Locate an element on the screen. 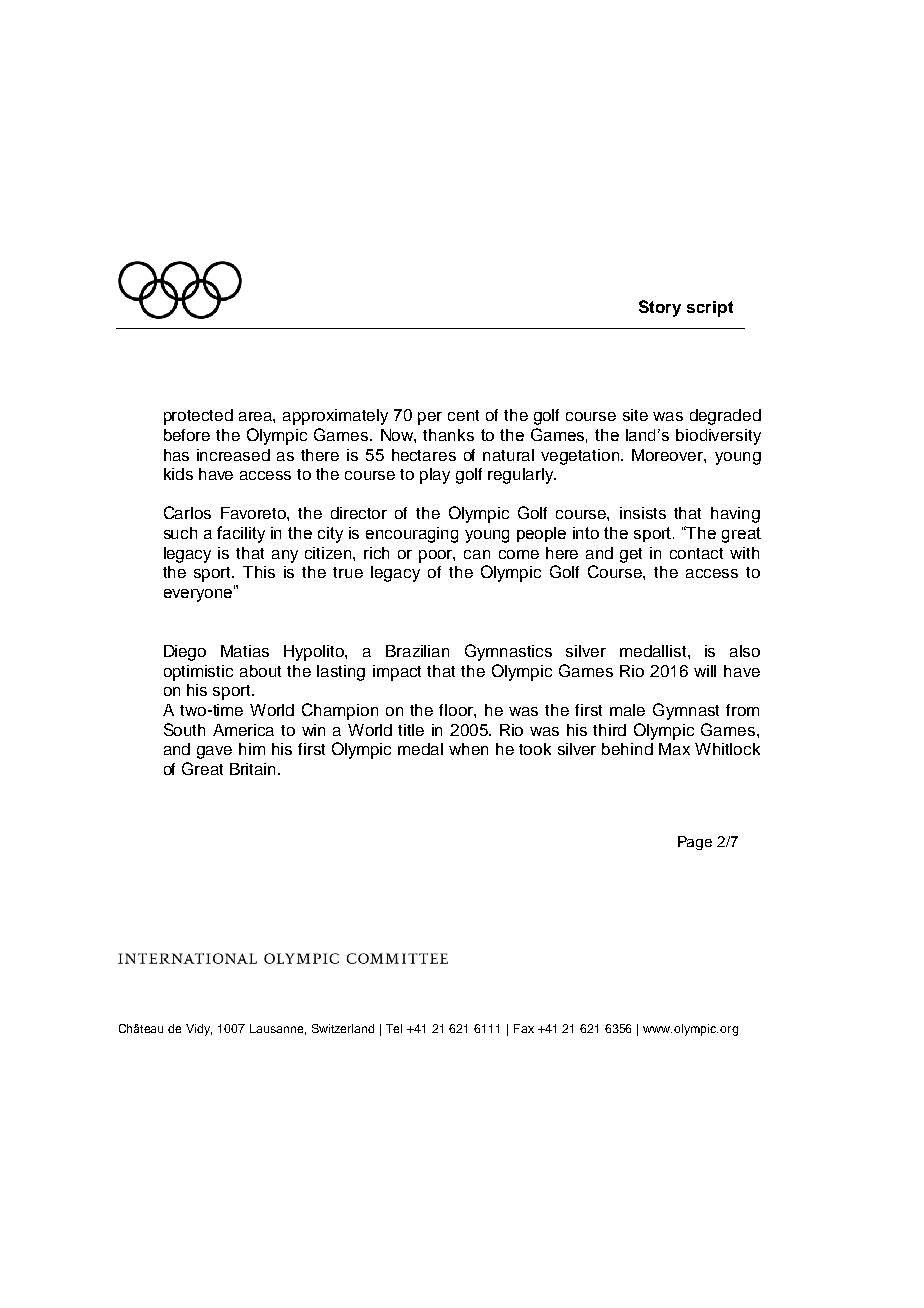 This screenshot has height=1308, width=924. protected is located at coordinates (198, 417).
